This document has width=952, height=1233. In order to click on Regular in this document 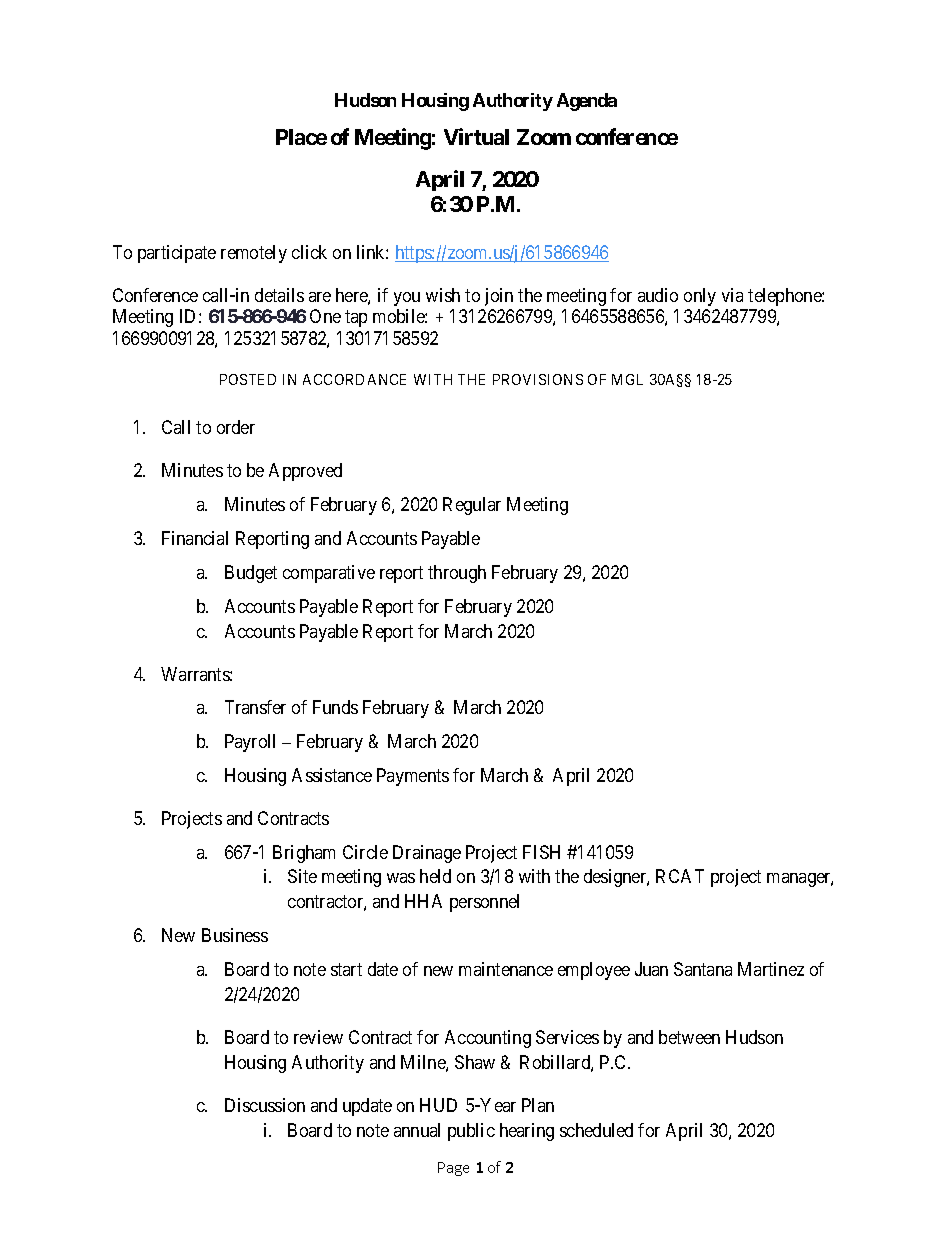, I will do `click(472, 506)`.
